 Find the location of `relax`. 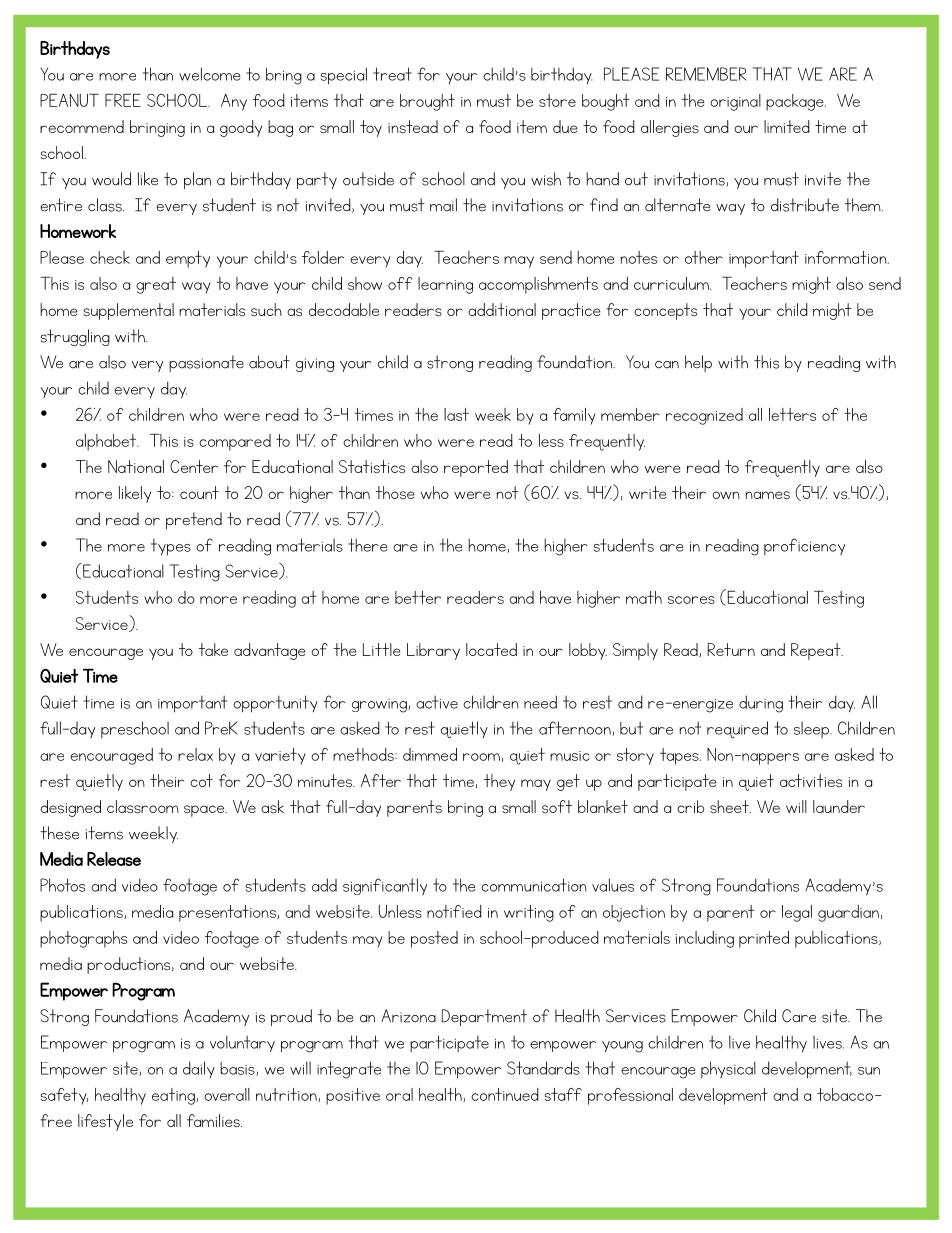

relax is located at coordinates (195, 754).
